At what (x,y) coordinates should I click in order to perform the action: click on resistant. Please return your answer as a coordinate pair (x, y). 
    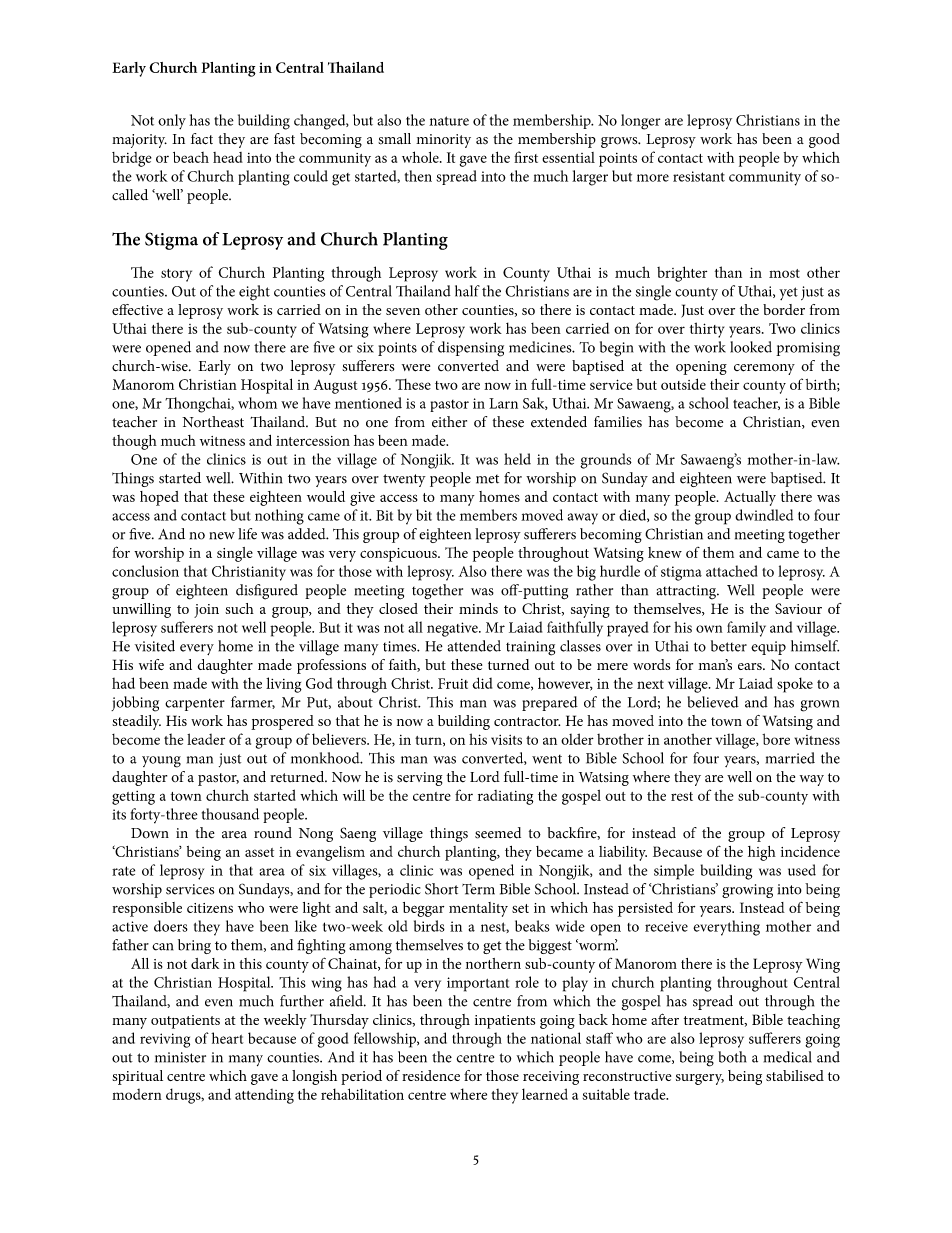
    Looking at the image, I should click on (699, 176).
